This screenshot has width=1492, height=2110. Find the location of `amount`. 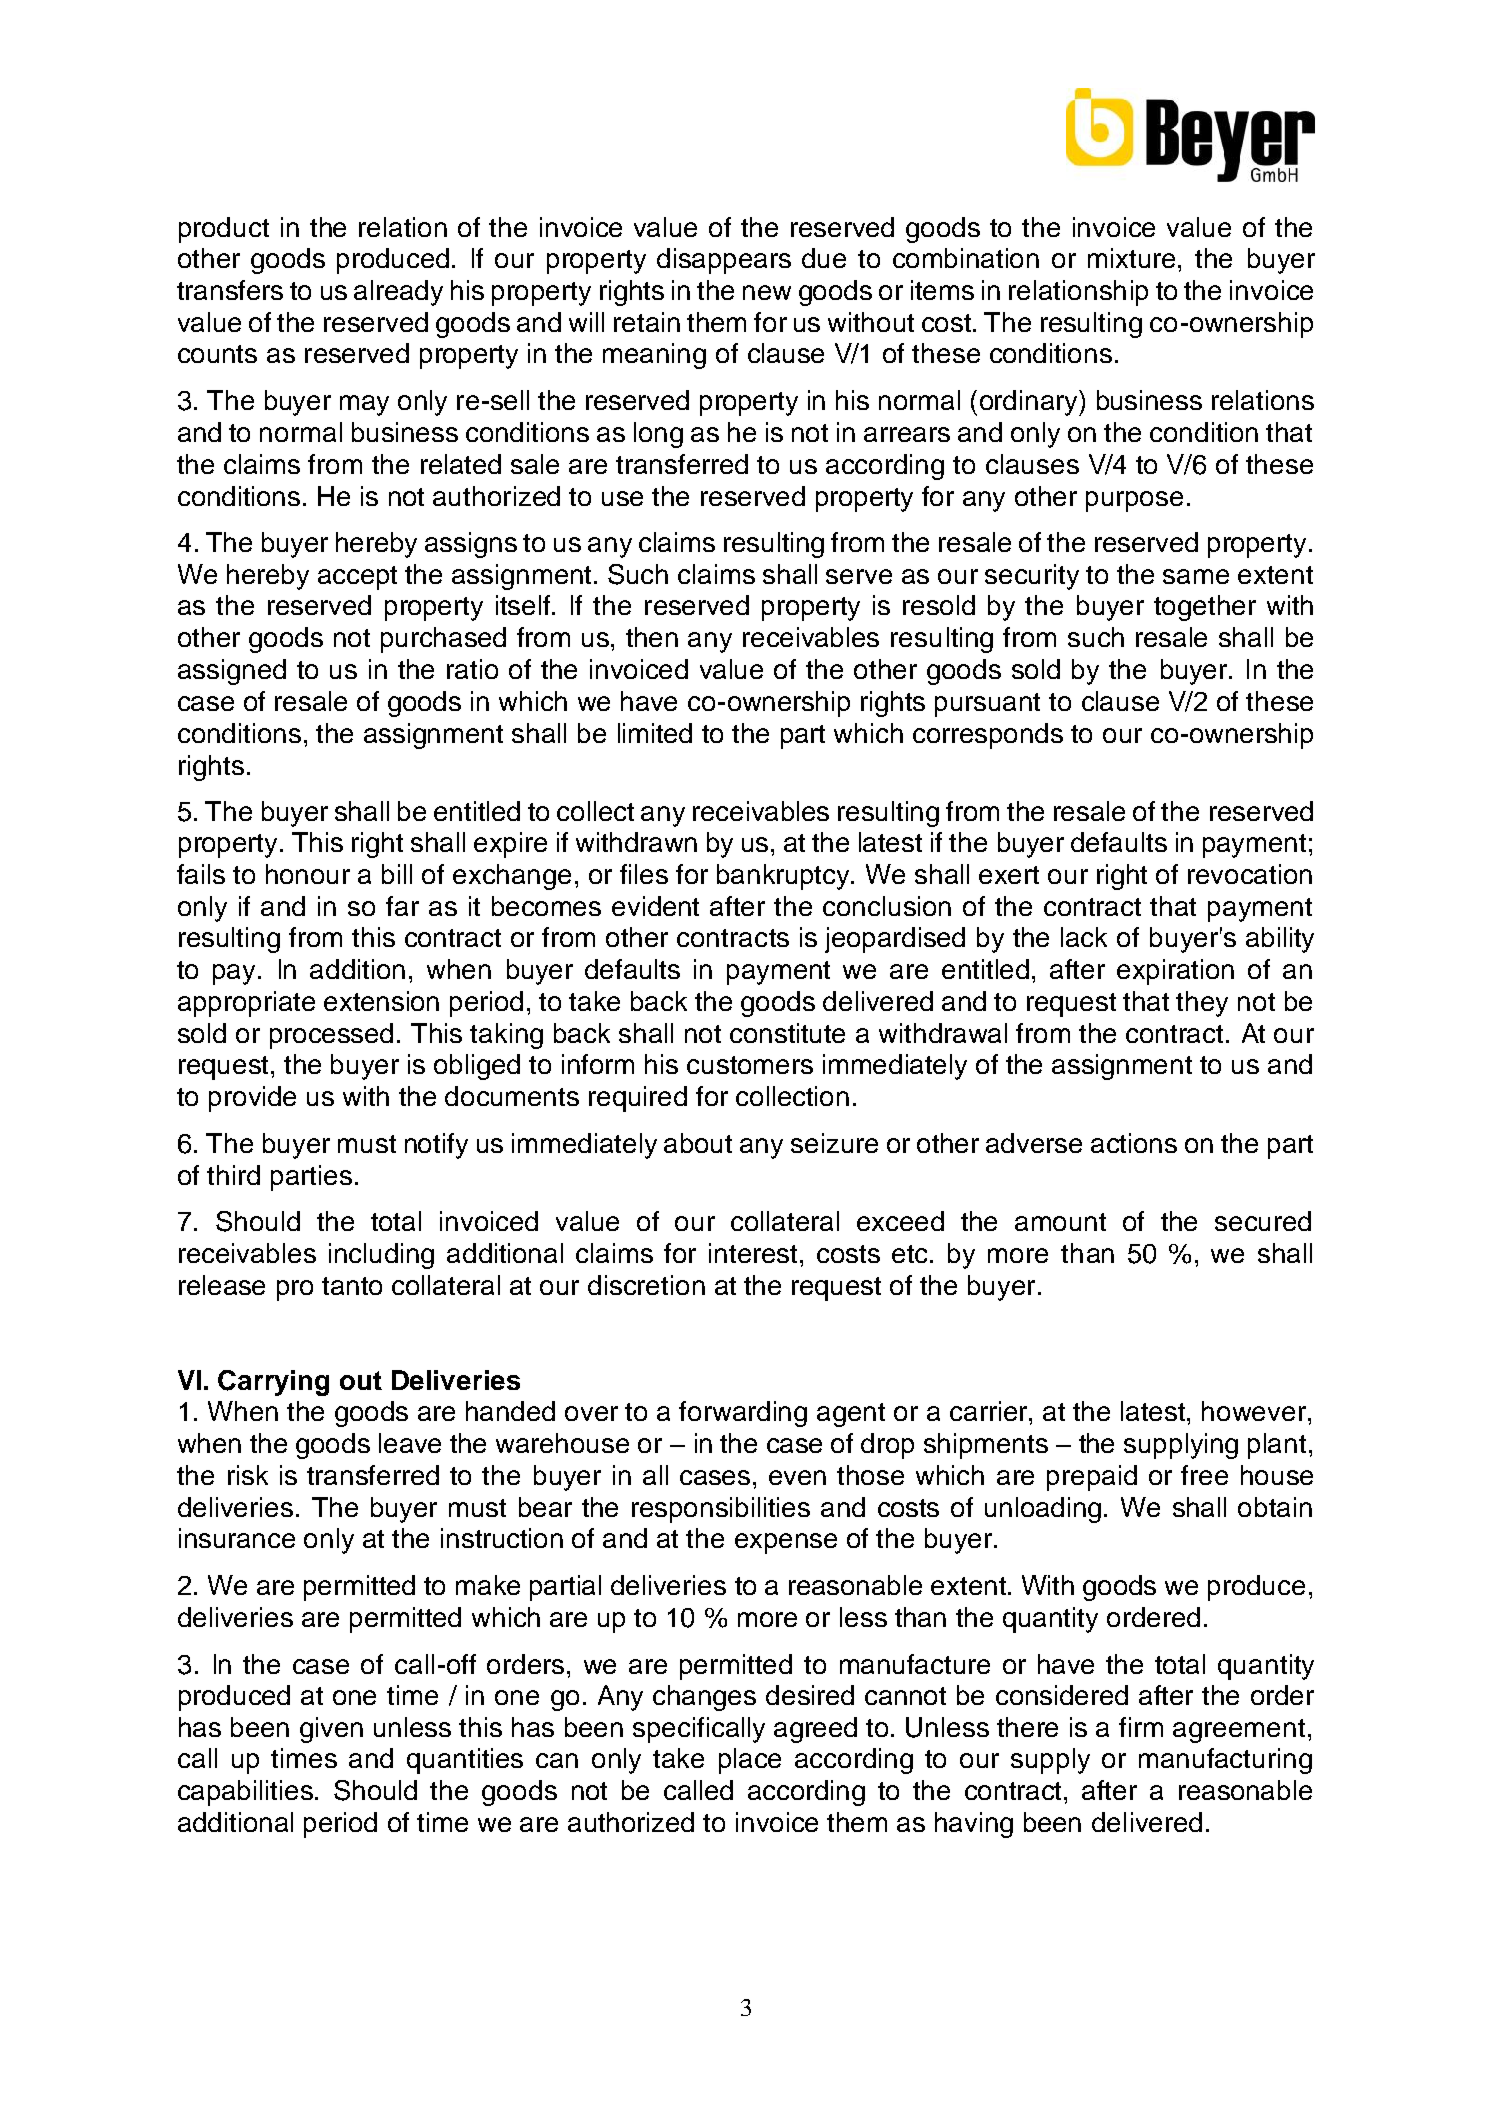

amount is located at coordinates (1060, 1222).
